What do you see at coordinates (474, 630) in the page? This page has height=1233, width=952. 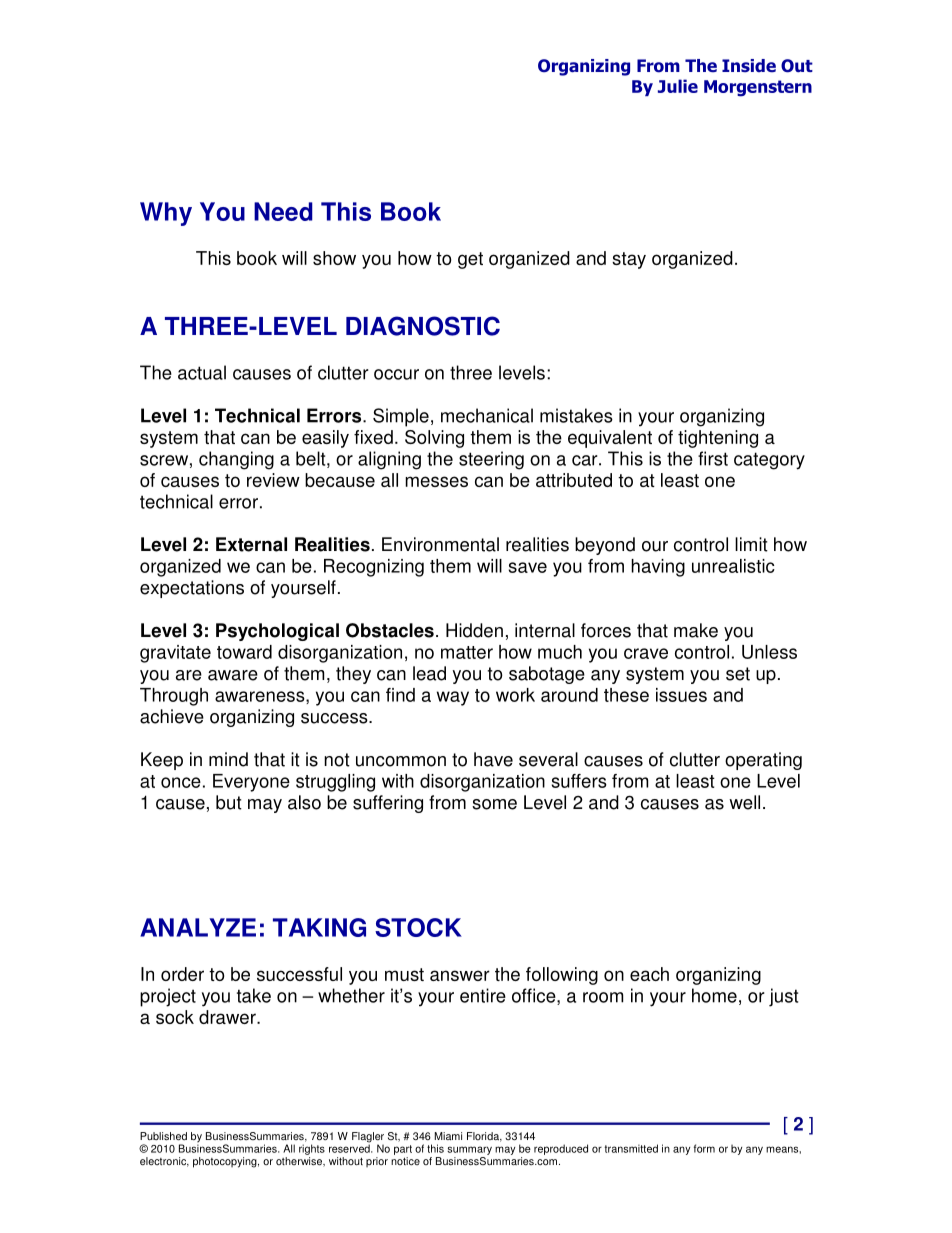 I see `Hidden` at bounding box center [474, 630].
